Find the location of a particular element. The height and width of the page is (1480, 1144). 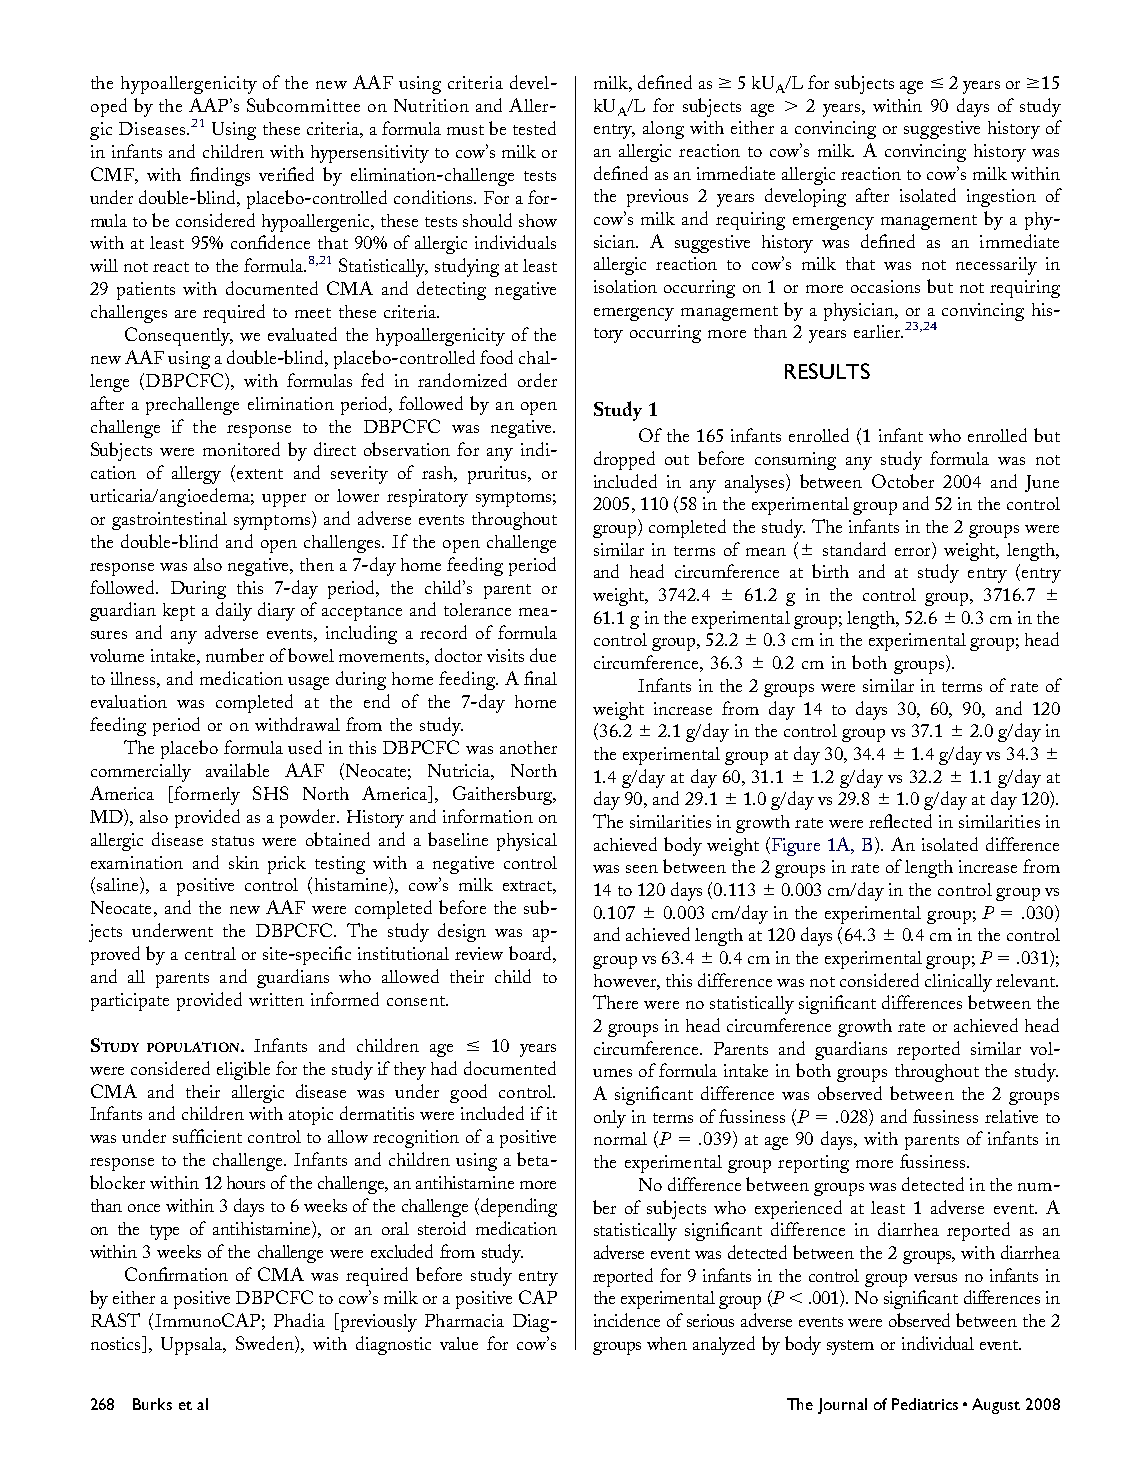

verified is located at coordinates (286, 174).
